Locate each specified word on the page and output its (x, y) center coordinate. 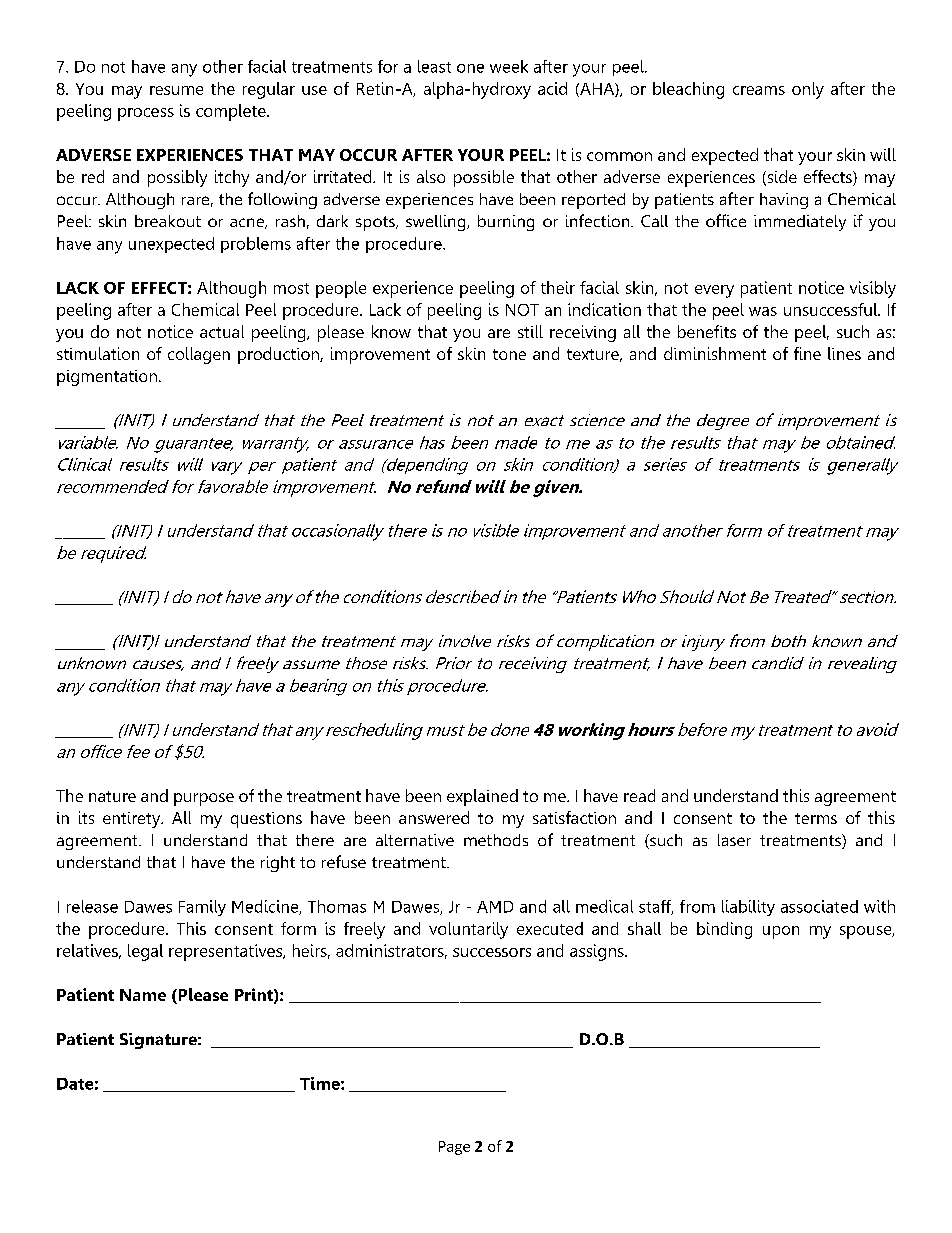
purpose (204, 799)
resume (176, 90)
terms (816, 818)
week (509, 66)
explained (482, 797)
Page (454, 1148)
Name (143, 995)
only (808, 90)
